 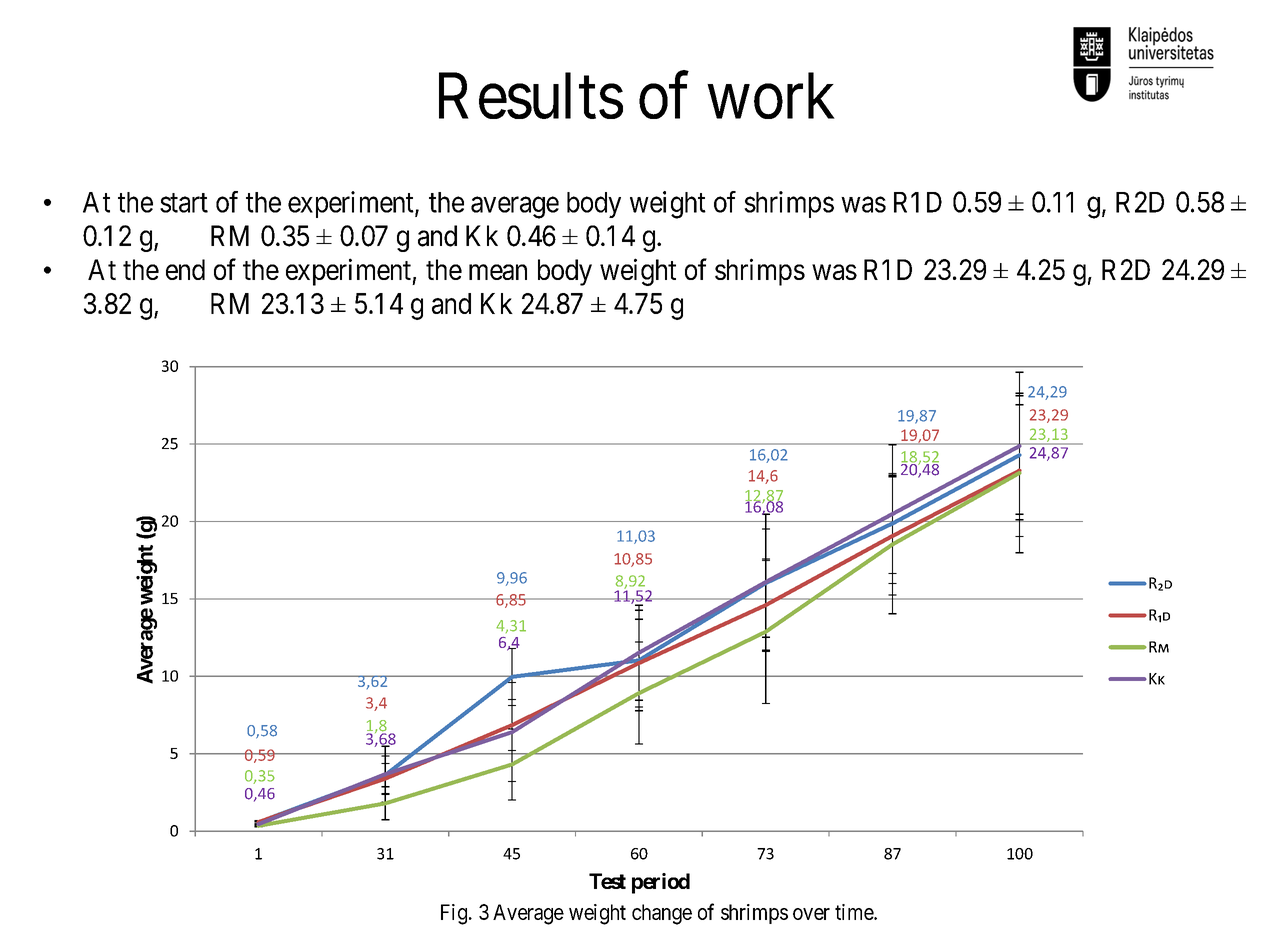 What do you see at coordinates (184, 203) in the screenshot?
I see `start` at bounding box center [184, 203].
